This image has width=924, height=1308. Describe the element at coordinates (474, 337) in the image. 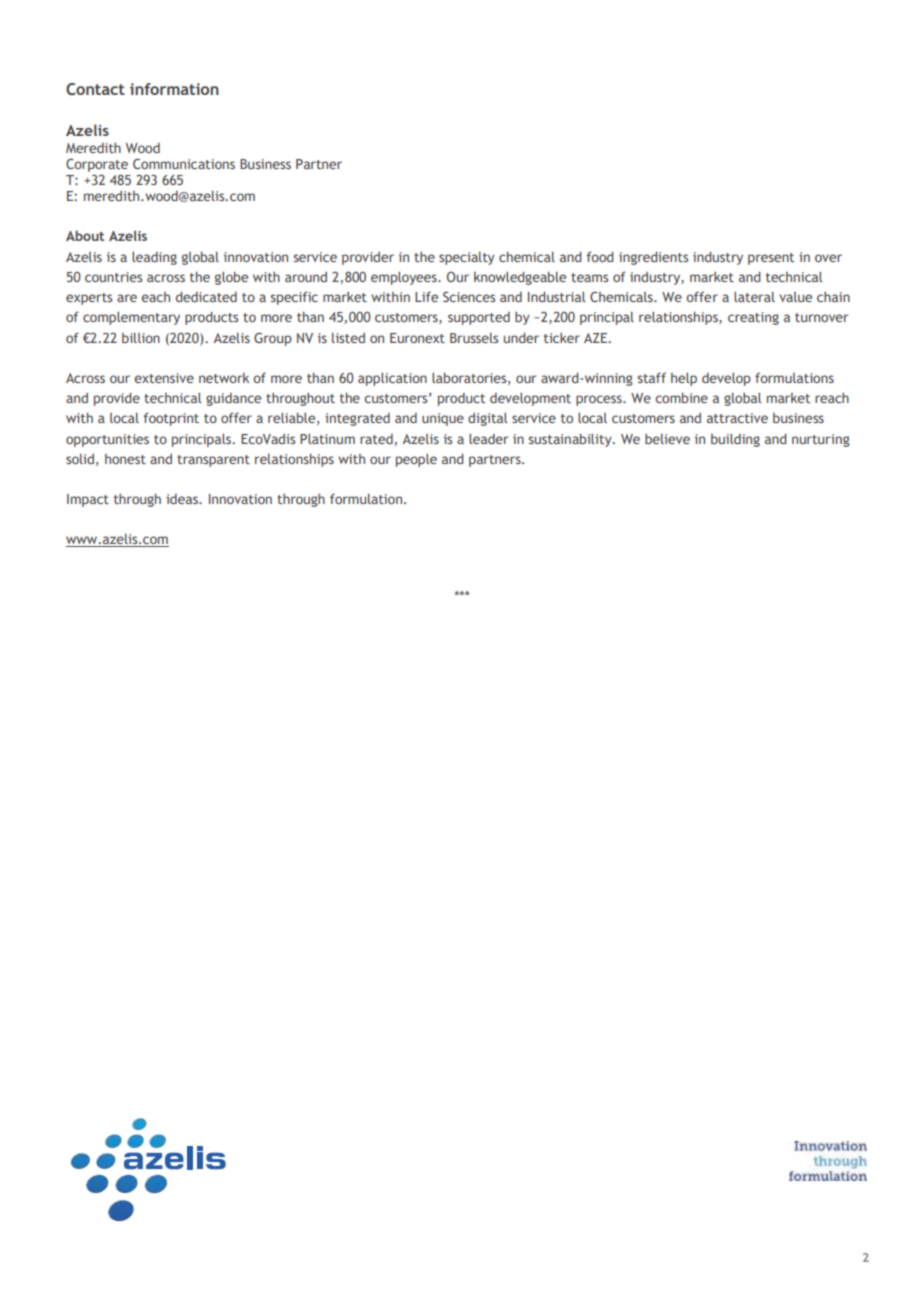

I see `Brussels` at that location.
